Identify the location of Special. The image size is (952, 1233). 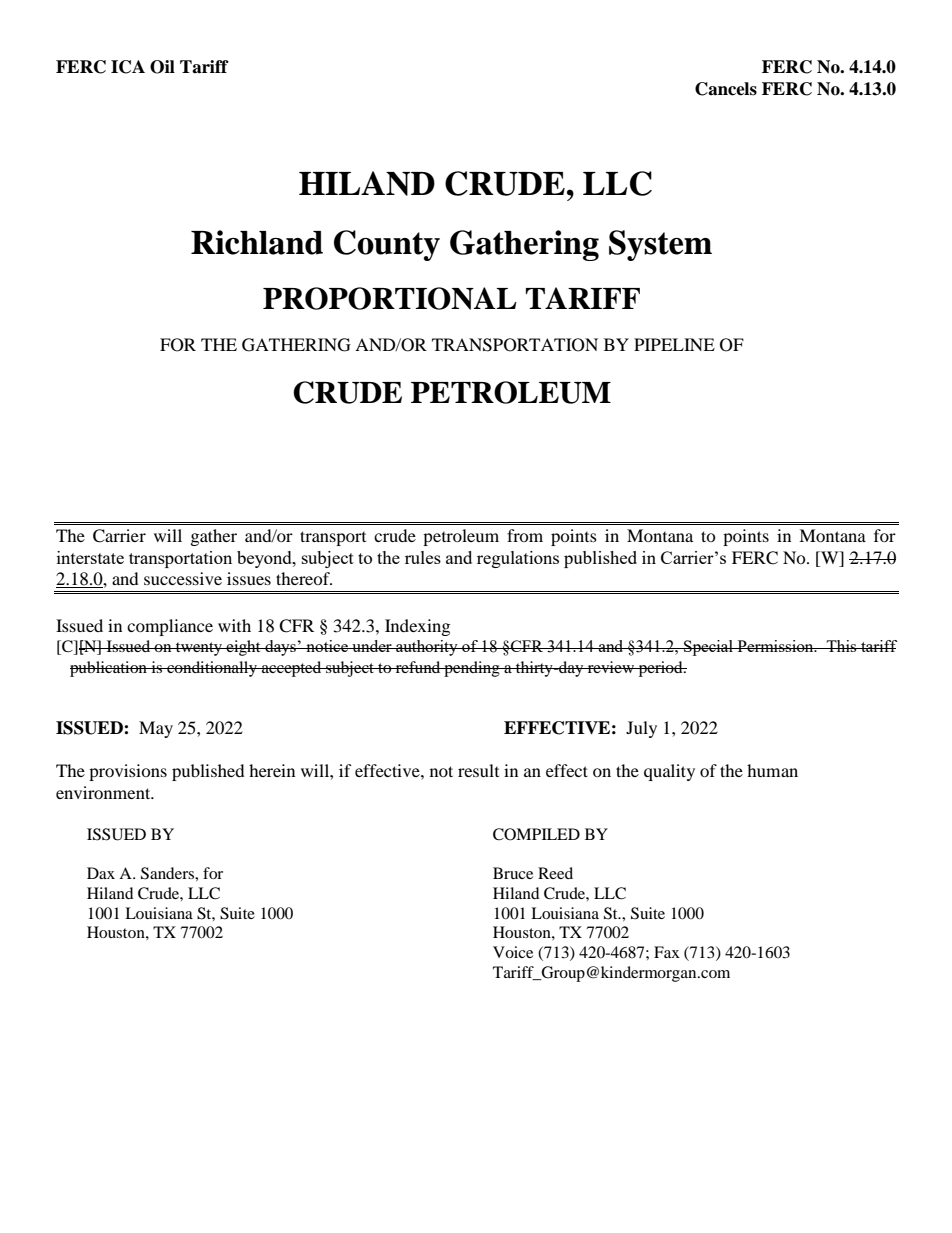
(709, 648).
